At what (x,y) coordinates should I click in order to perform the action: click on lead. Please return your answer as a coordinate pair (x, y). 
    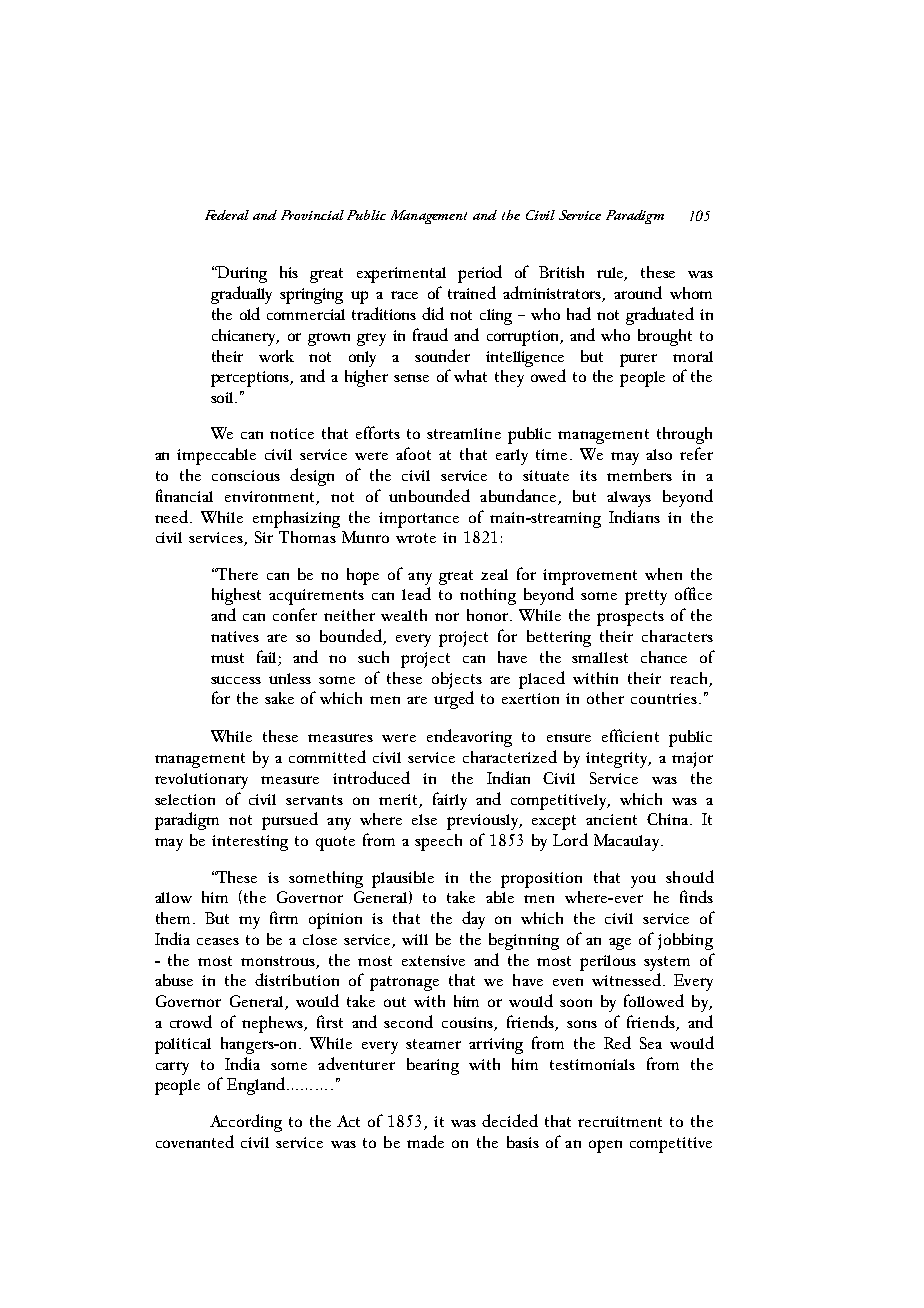
    Looking at the image, I should click on (416, 593).
